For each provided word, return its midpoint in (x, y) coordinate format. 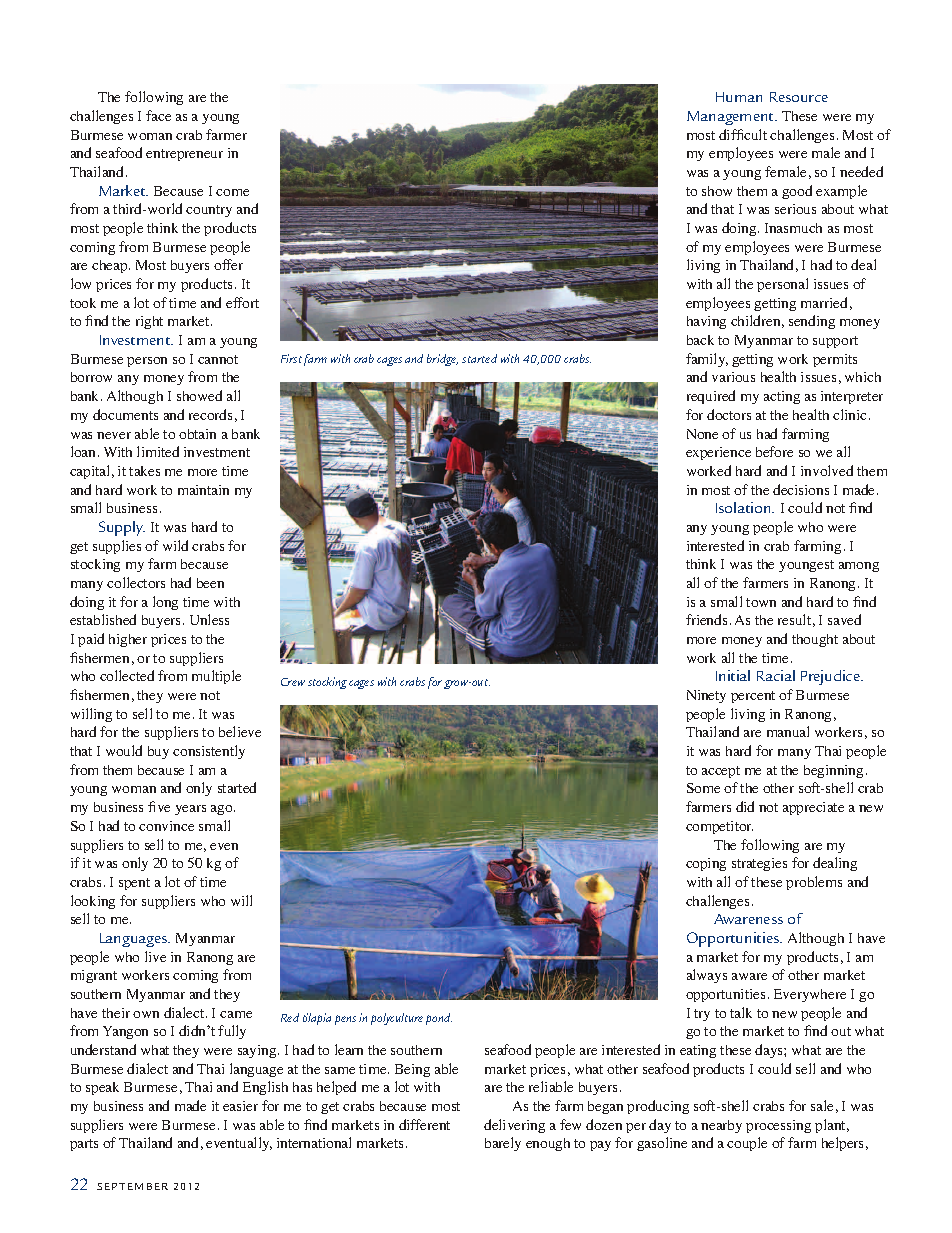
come (232, 192)
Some (703, 788)
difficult (743, 134)
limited (158, 451)
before (774, 451)
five (159, 806)
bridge (442, 360)
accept (721, 772)
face (158, 115)
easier (240, 1106)
